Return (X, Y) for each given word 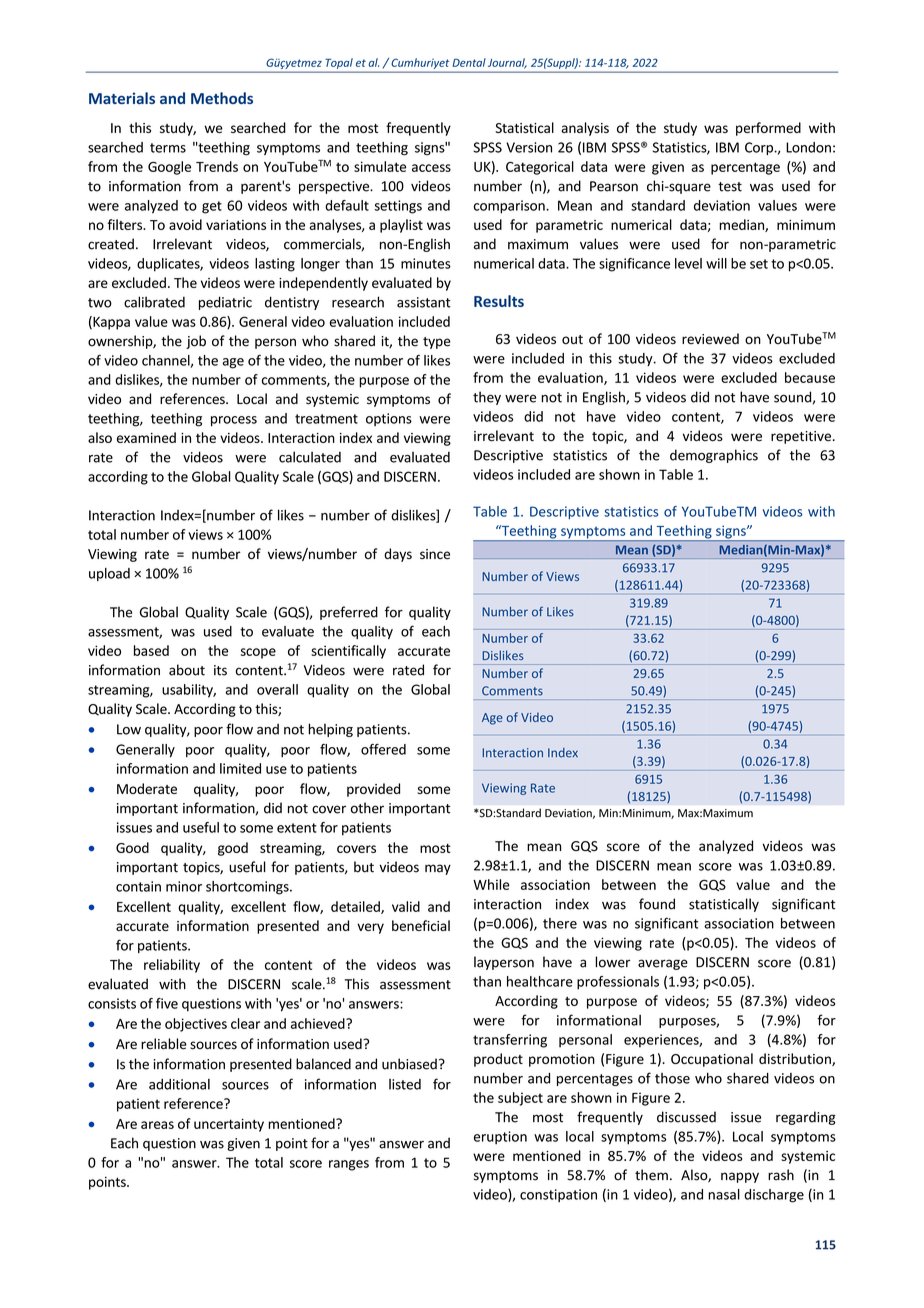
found (657, 904)
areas (157, 1125)
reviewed (710, 339)
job (196, 342)
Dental (469, 62)
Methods (222, 98)
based (151, 650)
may (438, 869)
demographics (714, 456)
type (437, 343)
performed (768, 129)
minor (184, 886)
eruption (500, 1138)
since (435, 554)
